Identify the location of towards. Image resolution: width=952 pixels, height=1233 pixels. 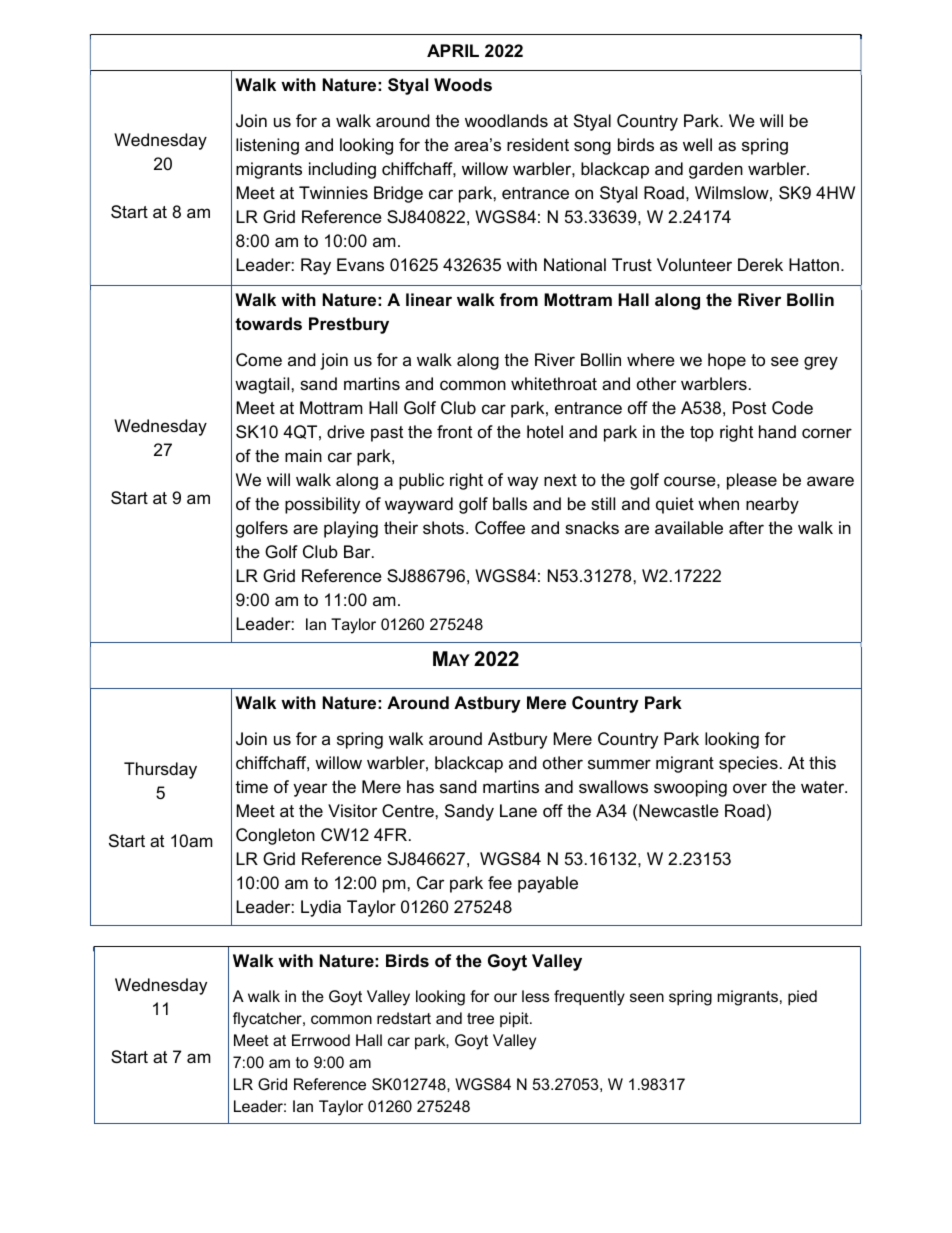
(268, 323).
